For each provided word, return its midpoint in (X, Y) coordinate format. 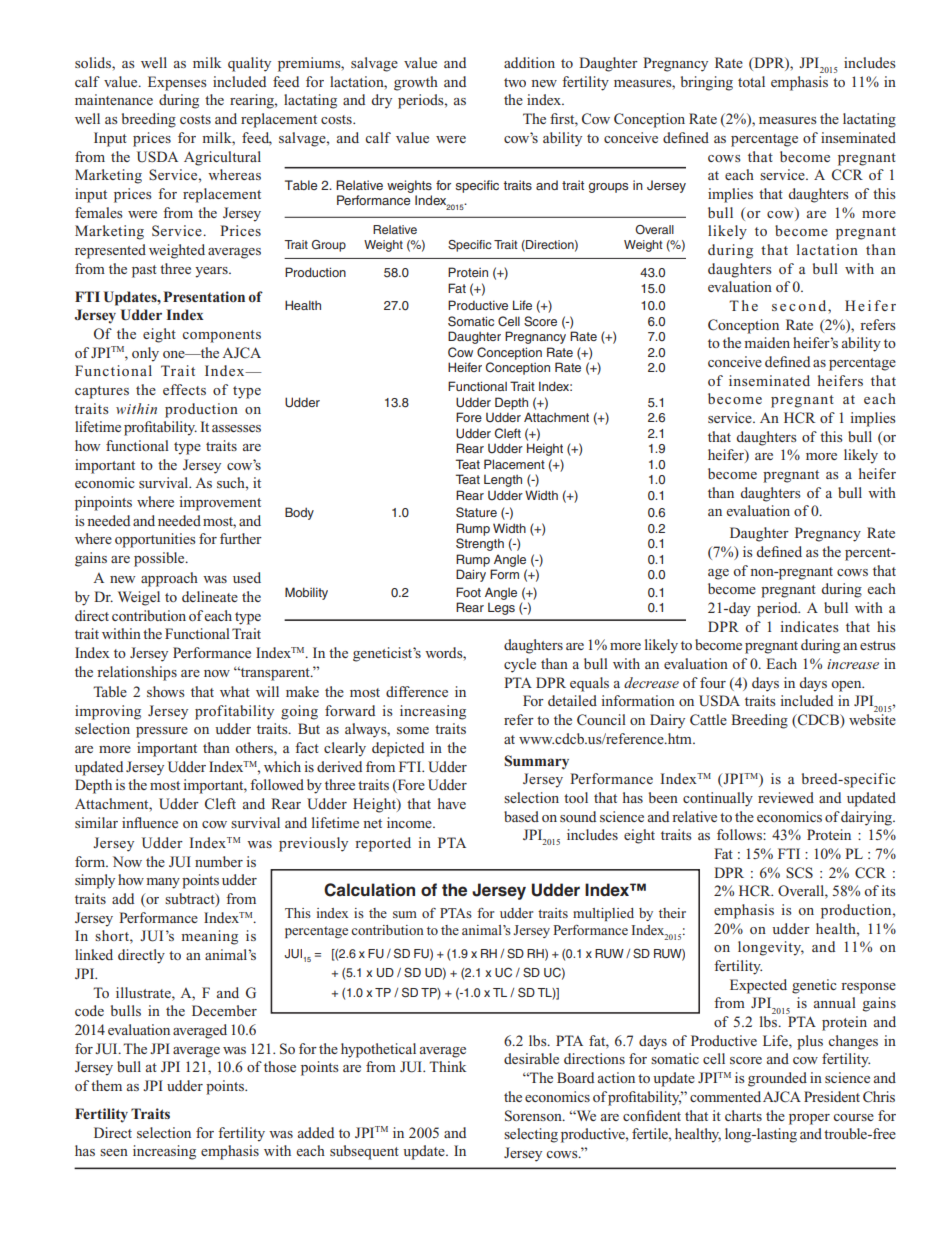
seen (114, 1152)
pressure (162, 732)
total (751, 81)
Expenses (177, 83)
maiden (767, 342)
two (515, 82)
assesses (236, 428)
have (452, 803)
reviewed (786, 797)
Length (503, 481)
